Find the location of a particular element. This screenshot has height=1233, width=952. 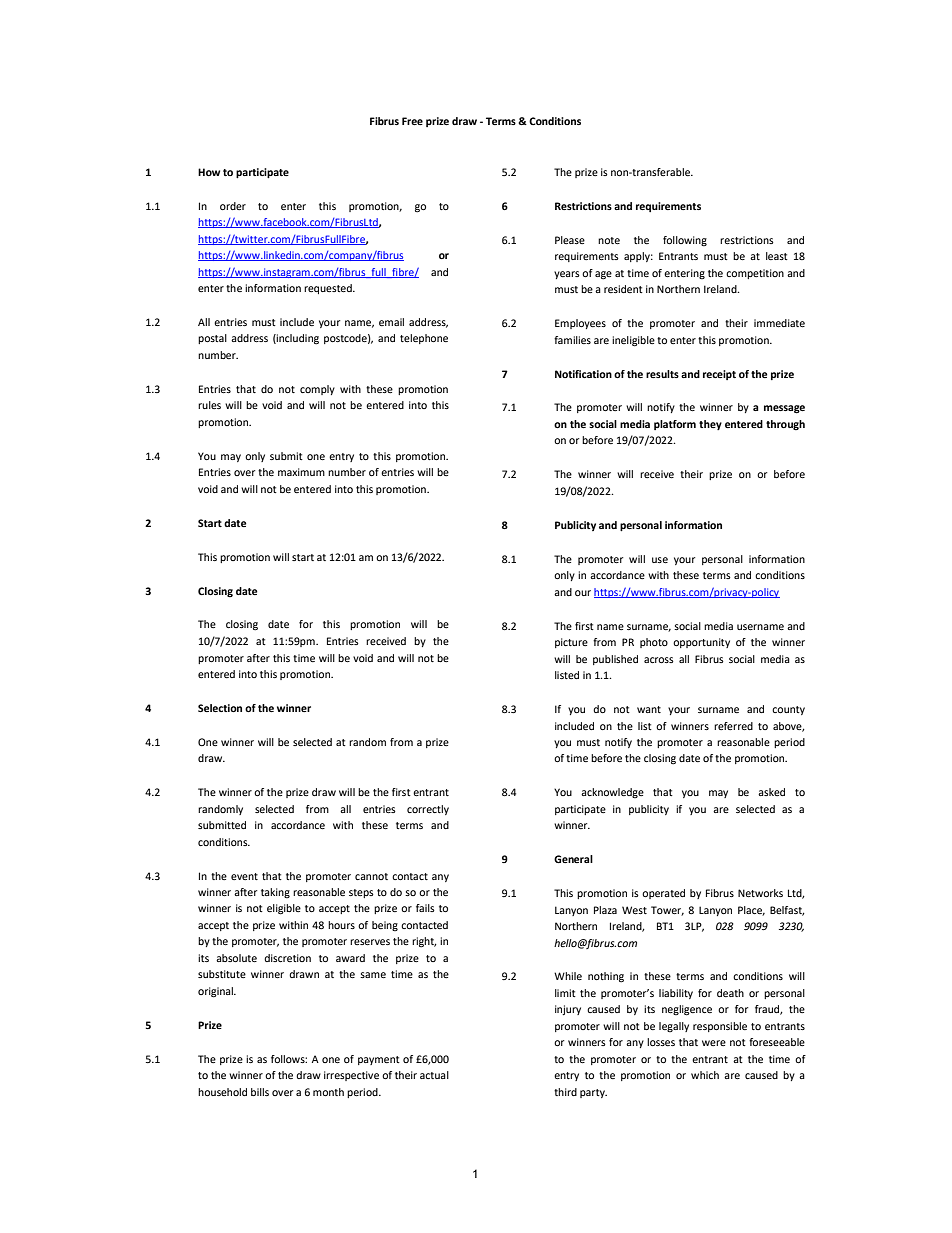

maximum is located at coordinates (301, 472).
